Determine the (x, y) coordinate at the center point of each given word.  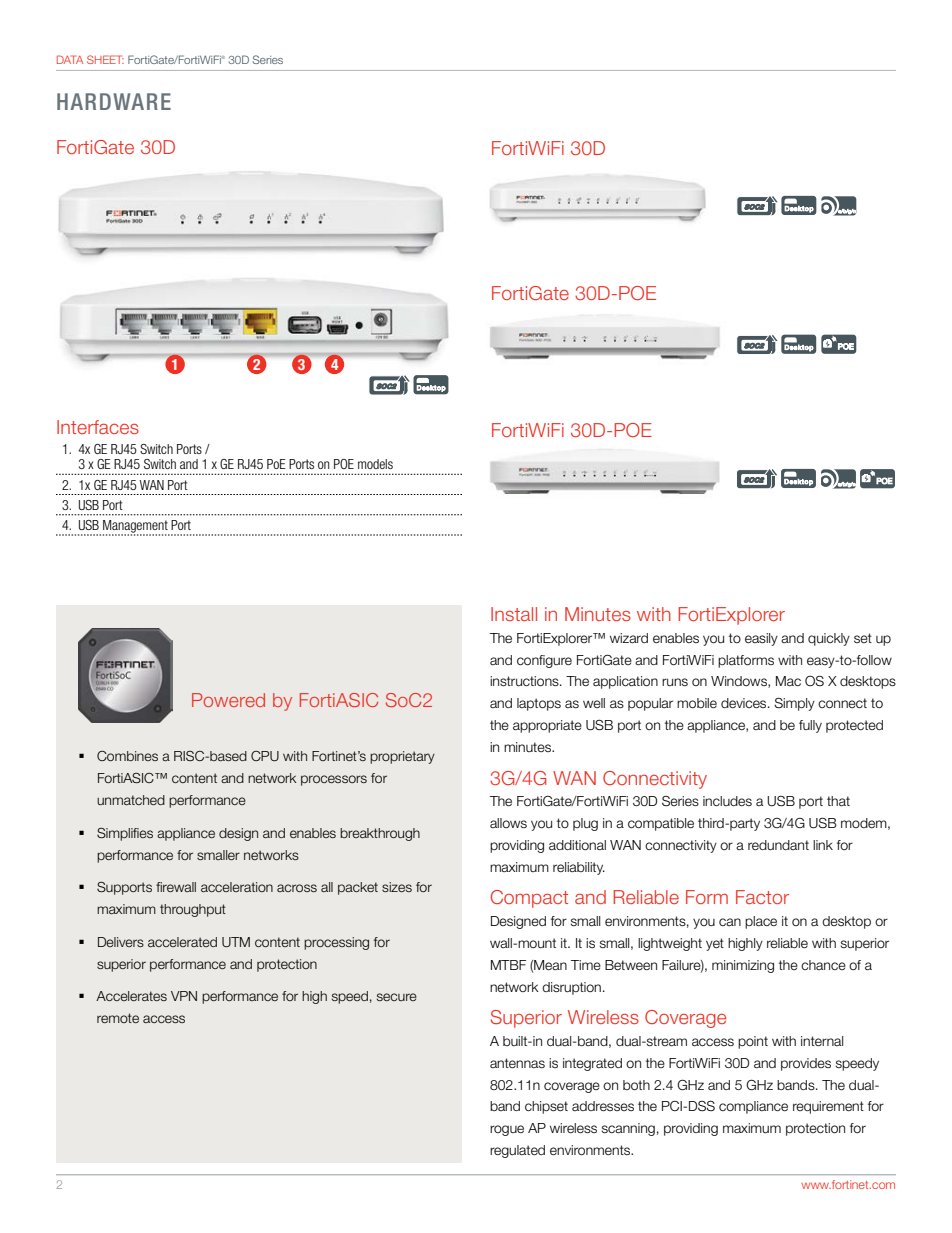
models (375, 464)
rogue (507, 1130)
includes (727, 801)
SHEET (105, 59)
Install (514, 614)
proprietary (402, 757)
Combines (127, 756)
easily (761, 639)
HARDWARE (114, 101)
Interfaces (98, 427)
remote (118, 1018)
